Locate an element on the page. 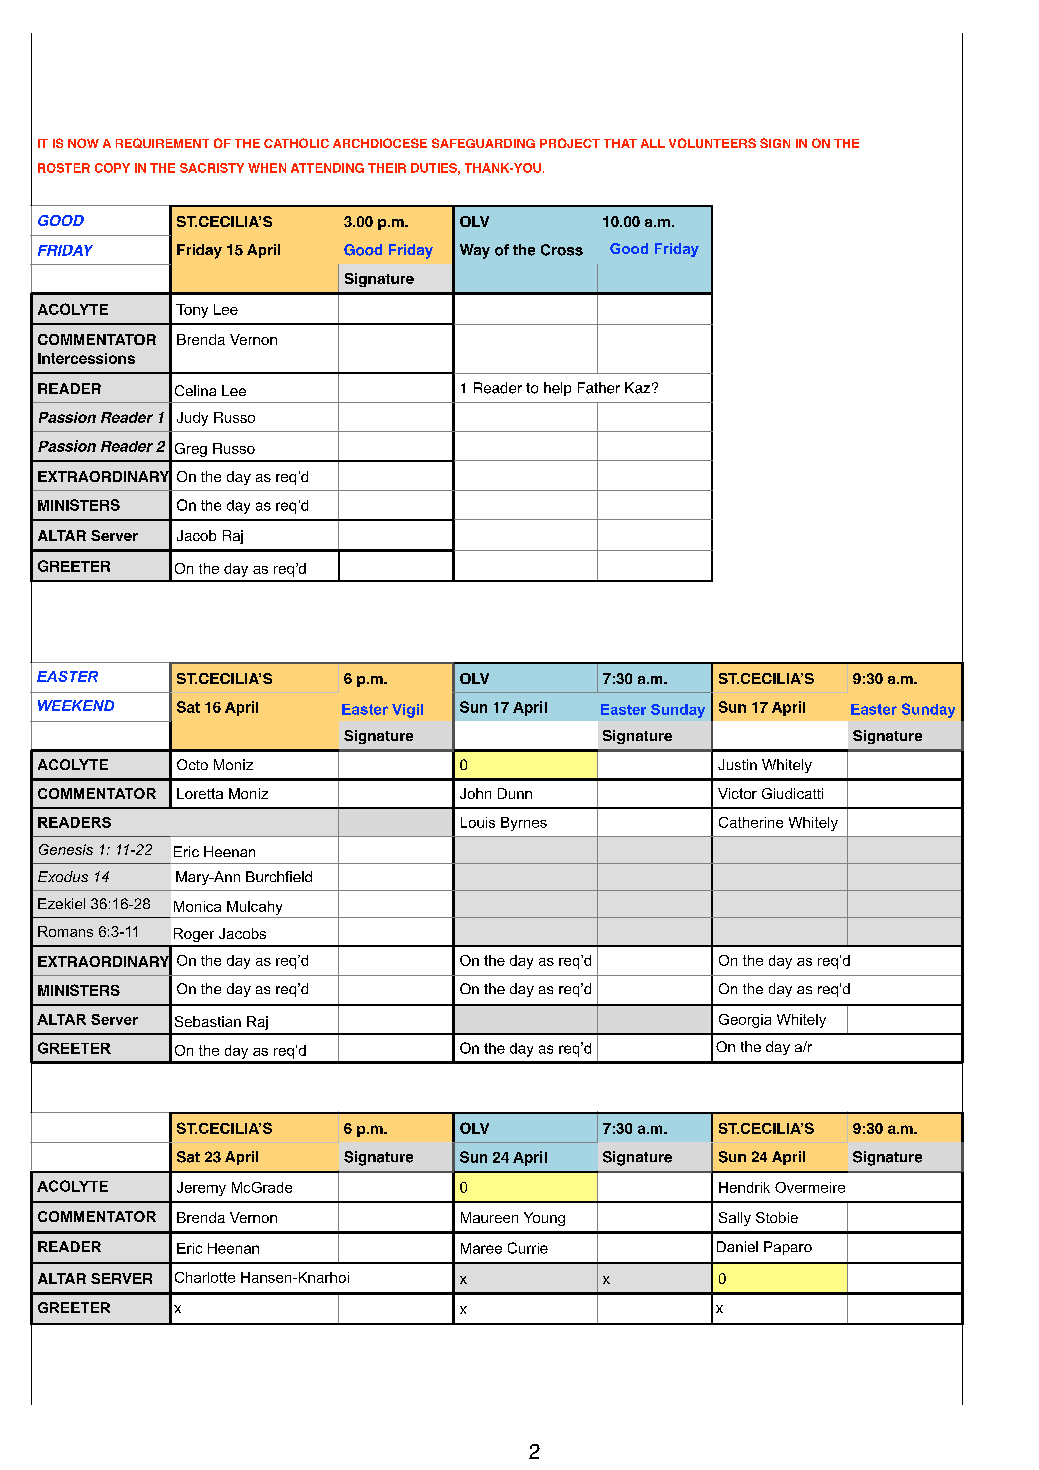 The image size is (1039, 1470). WEEKEND is located at coordinates (76, 705).
